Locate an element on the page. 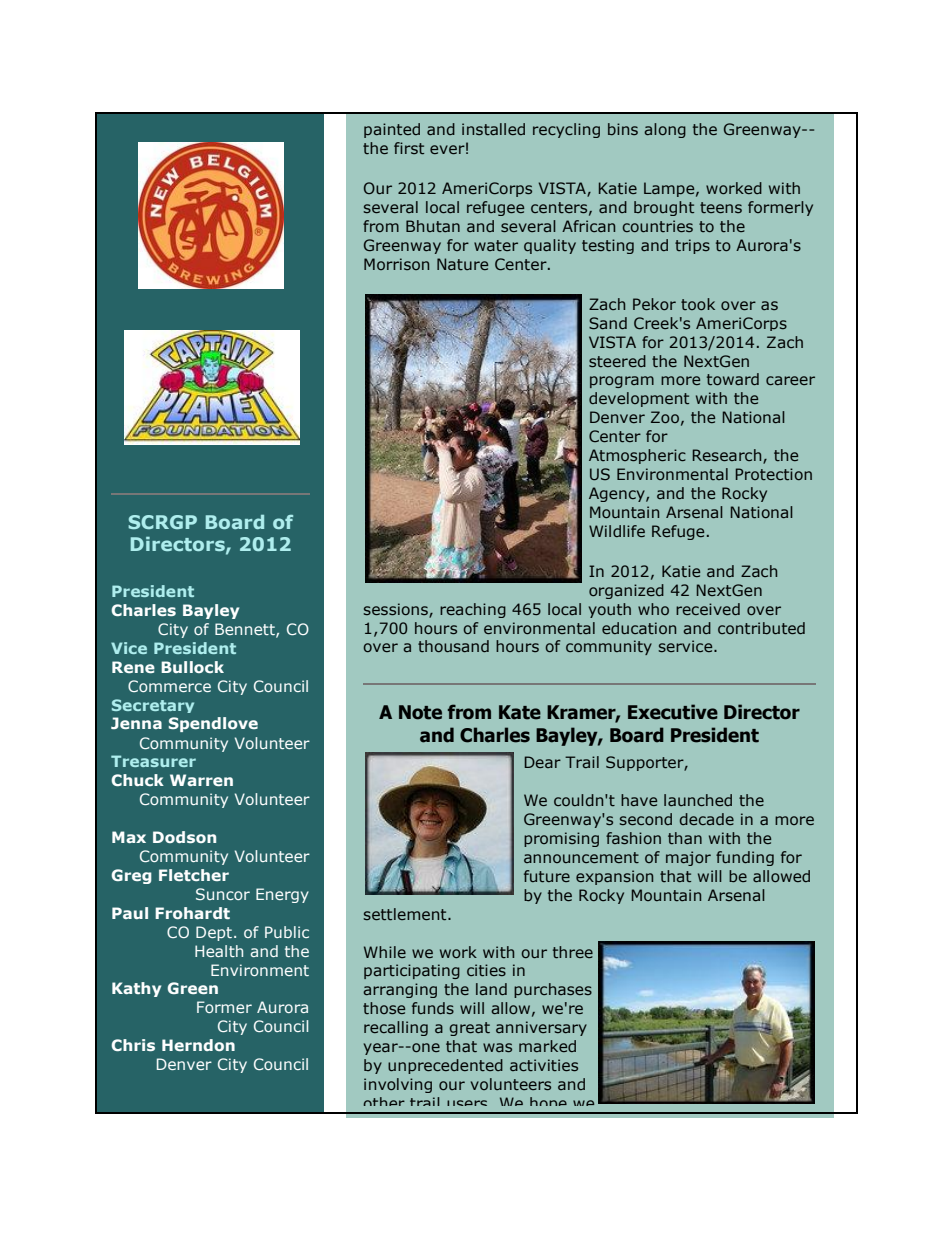 The image size is (952, 1233). hope is located at coordinates (548, 1105).
